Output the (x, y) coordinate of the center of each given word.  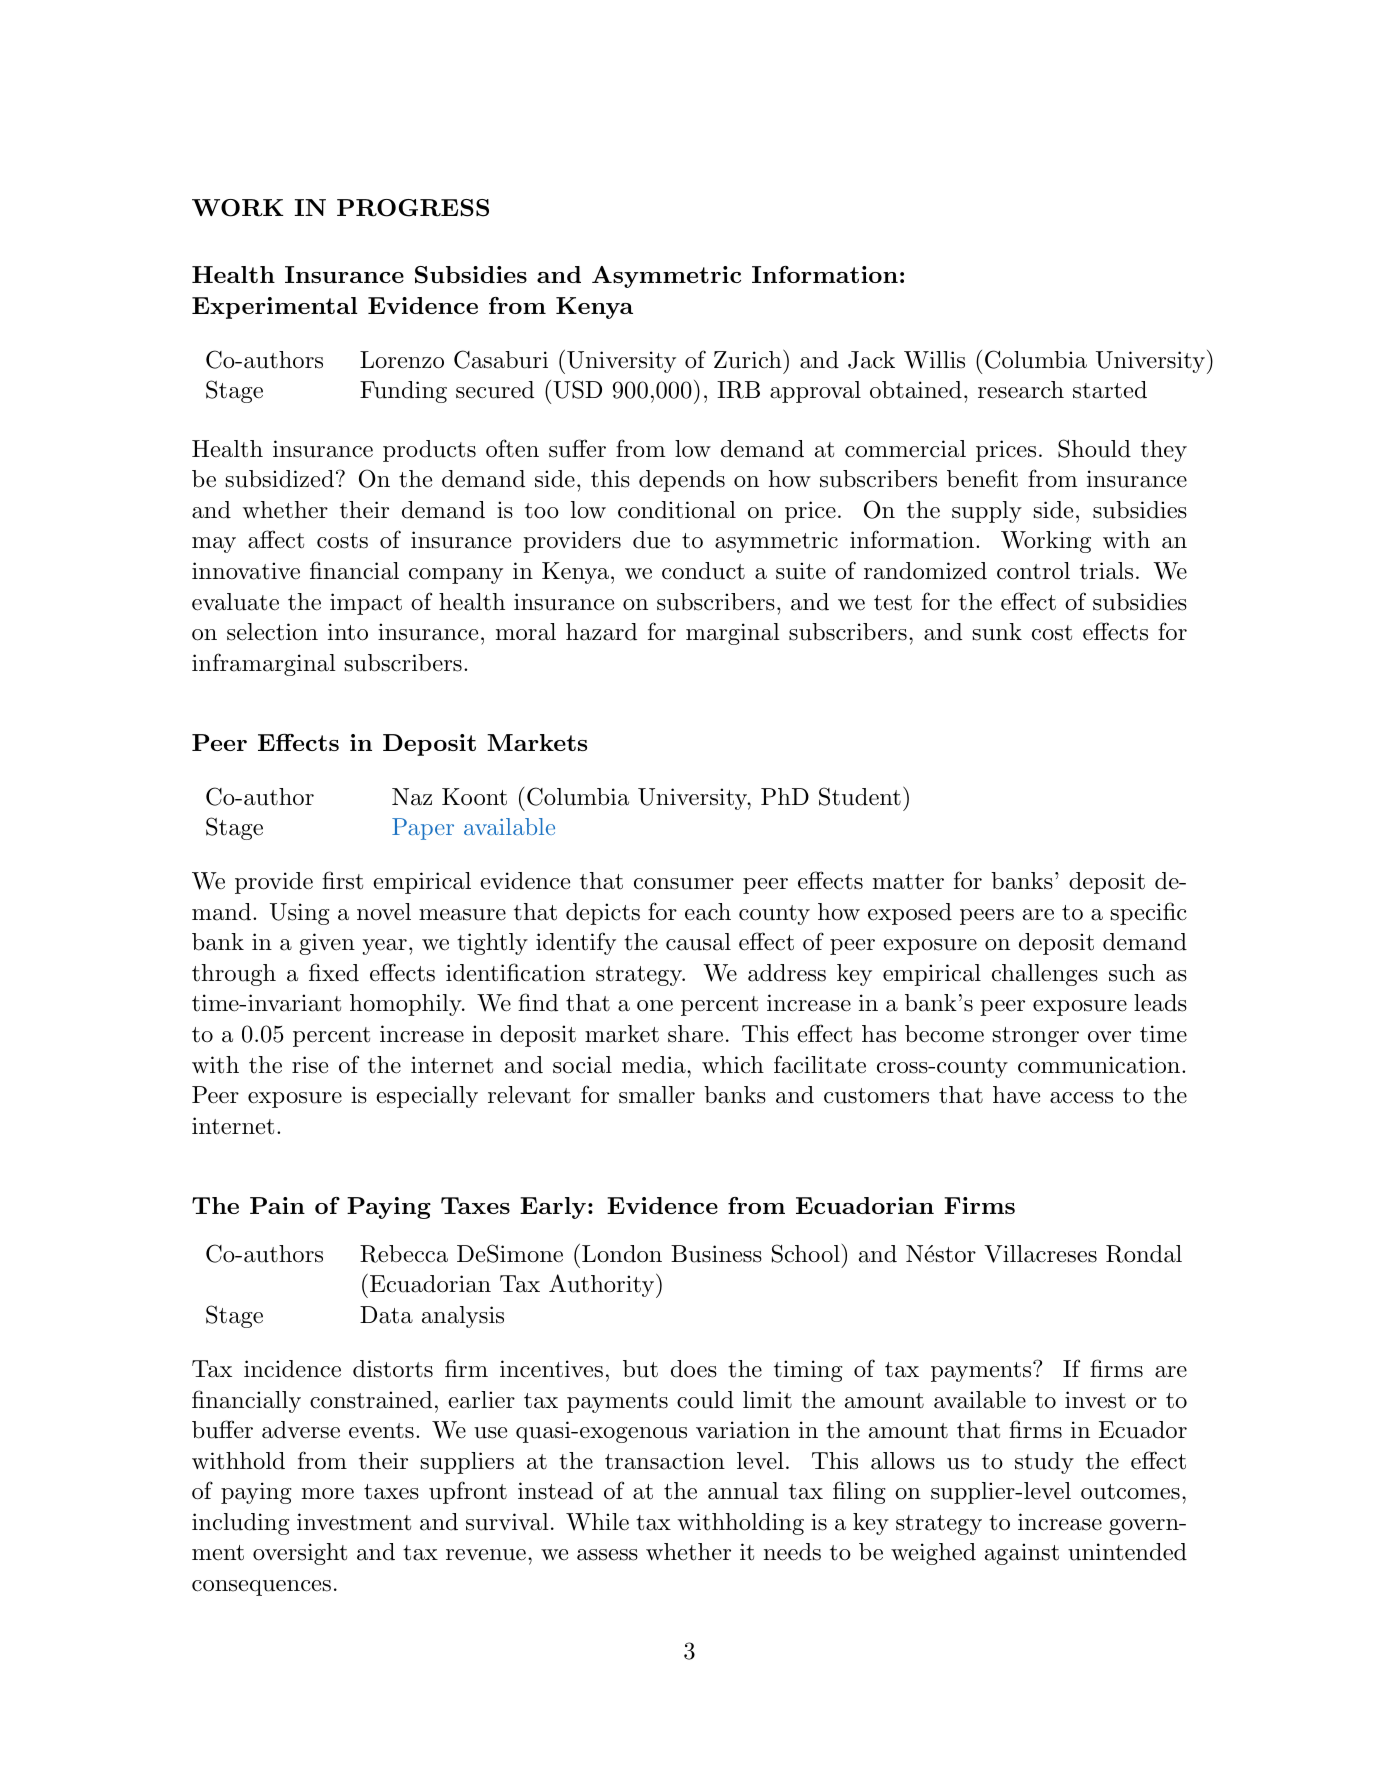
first (342, 880)
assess (607, 1555)
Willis (934, 360)
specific (1149, 913)
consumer (684, 884)
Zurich (748, 360)
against (1022, 1554)
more (328, 1494)
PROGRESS (413, 208)
